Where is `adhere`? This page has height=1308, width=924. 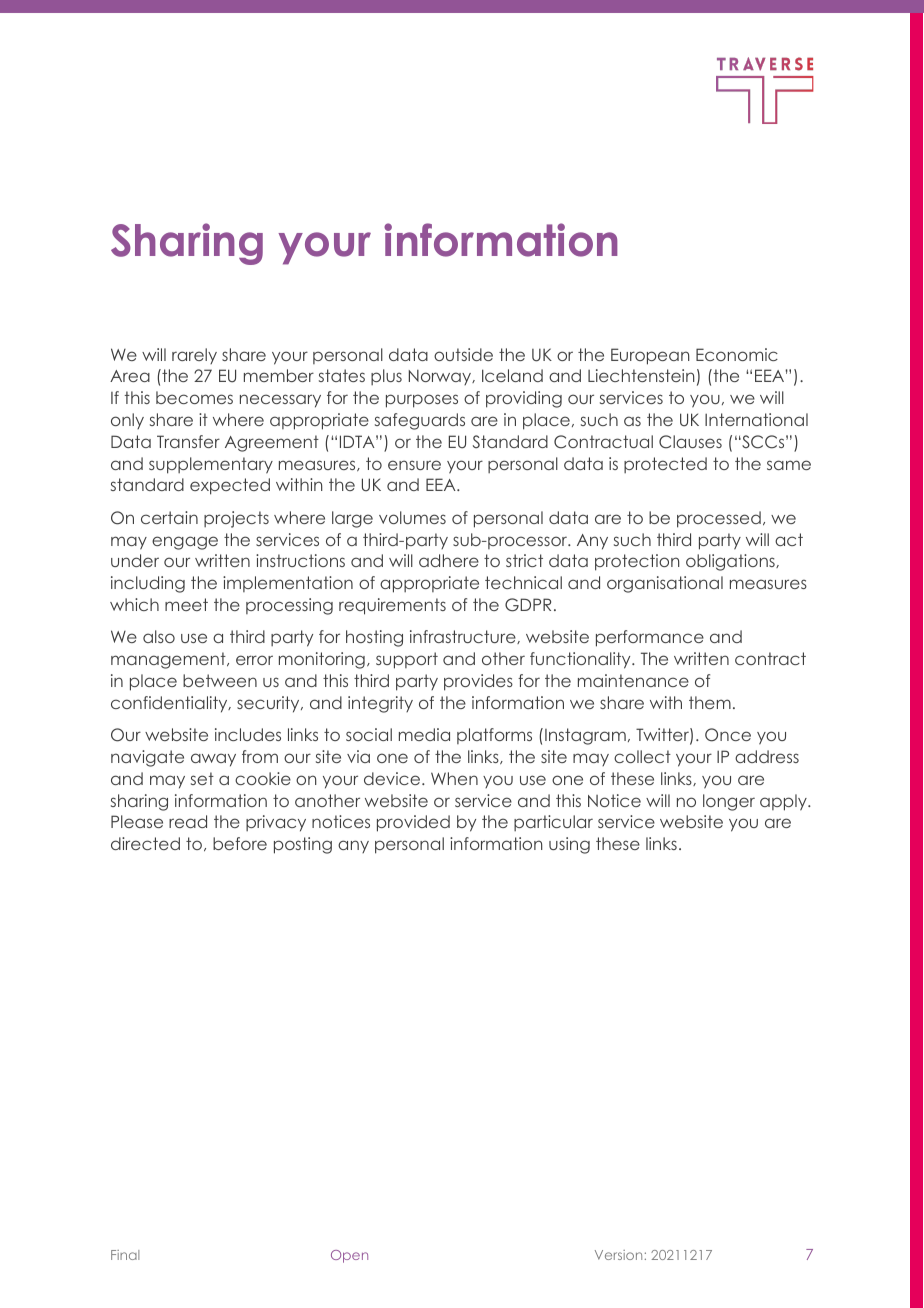
adhere is located at coordinates (449, 560).
